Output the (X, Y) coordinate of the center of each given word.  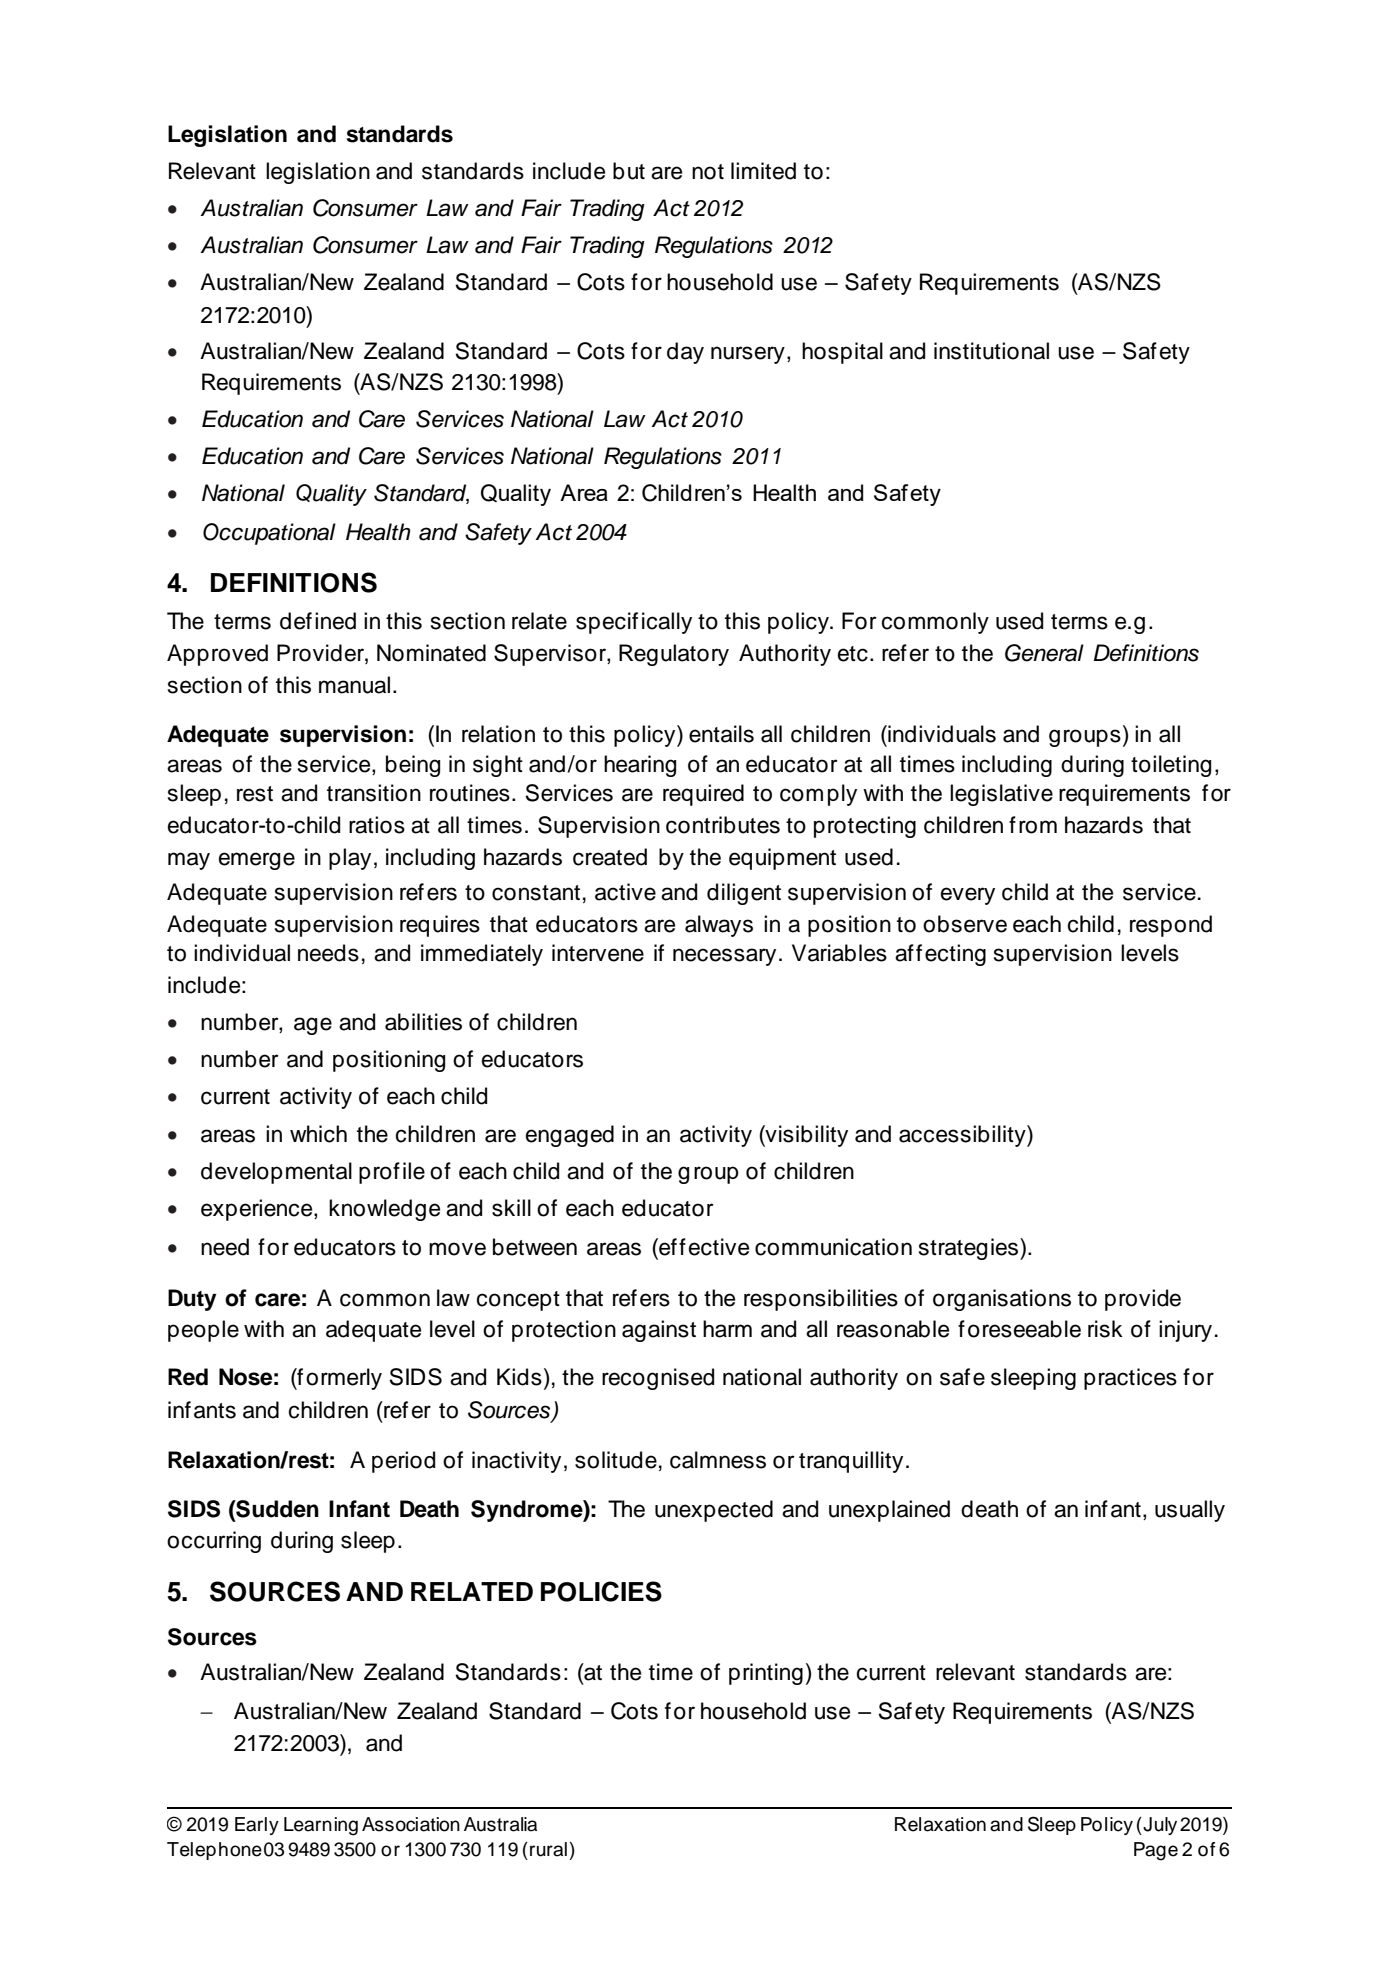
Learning (321, 1826)
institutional (991, 351)
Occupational (269, 534)
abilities (423, 1022)
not (708, 172)
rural (548, 1849)
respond (1171, 926)
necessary (724, 957)
